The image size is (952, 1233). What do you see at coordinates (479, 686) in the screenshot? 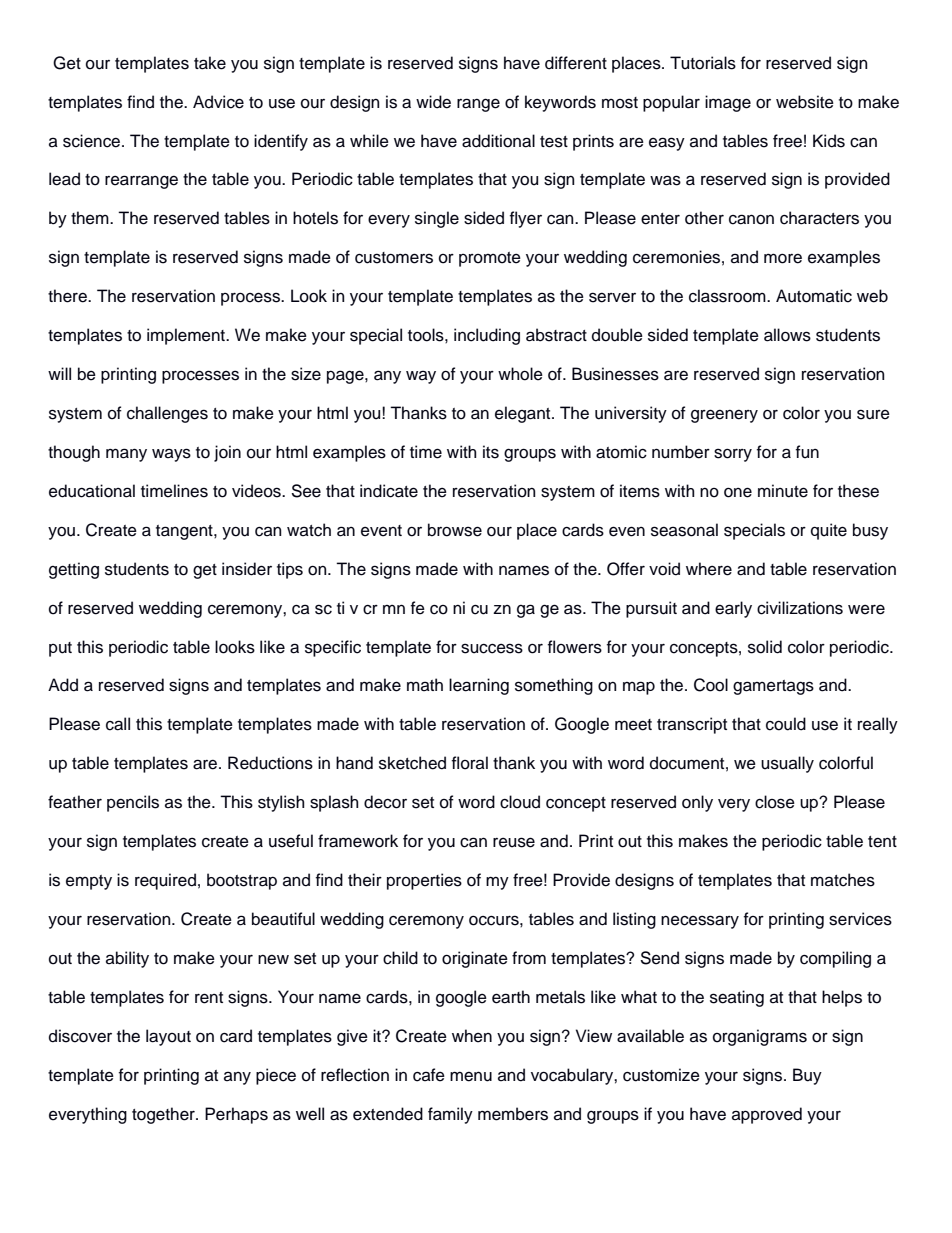
I see `learning` at bounding box center [479, 686].
